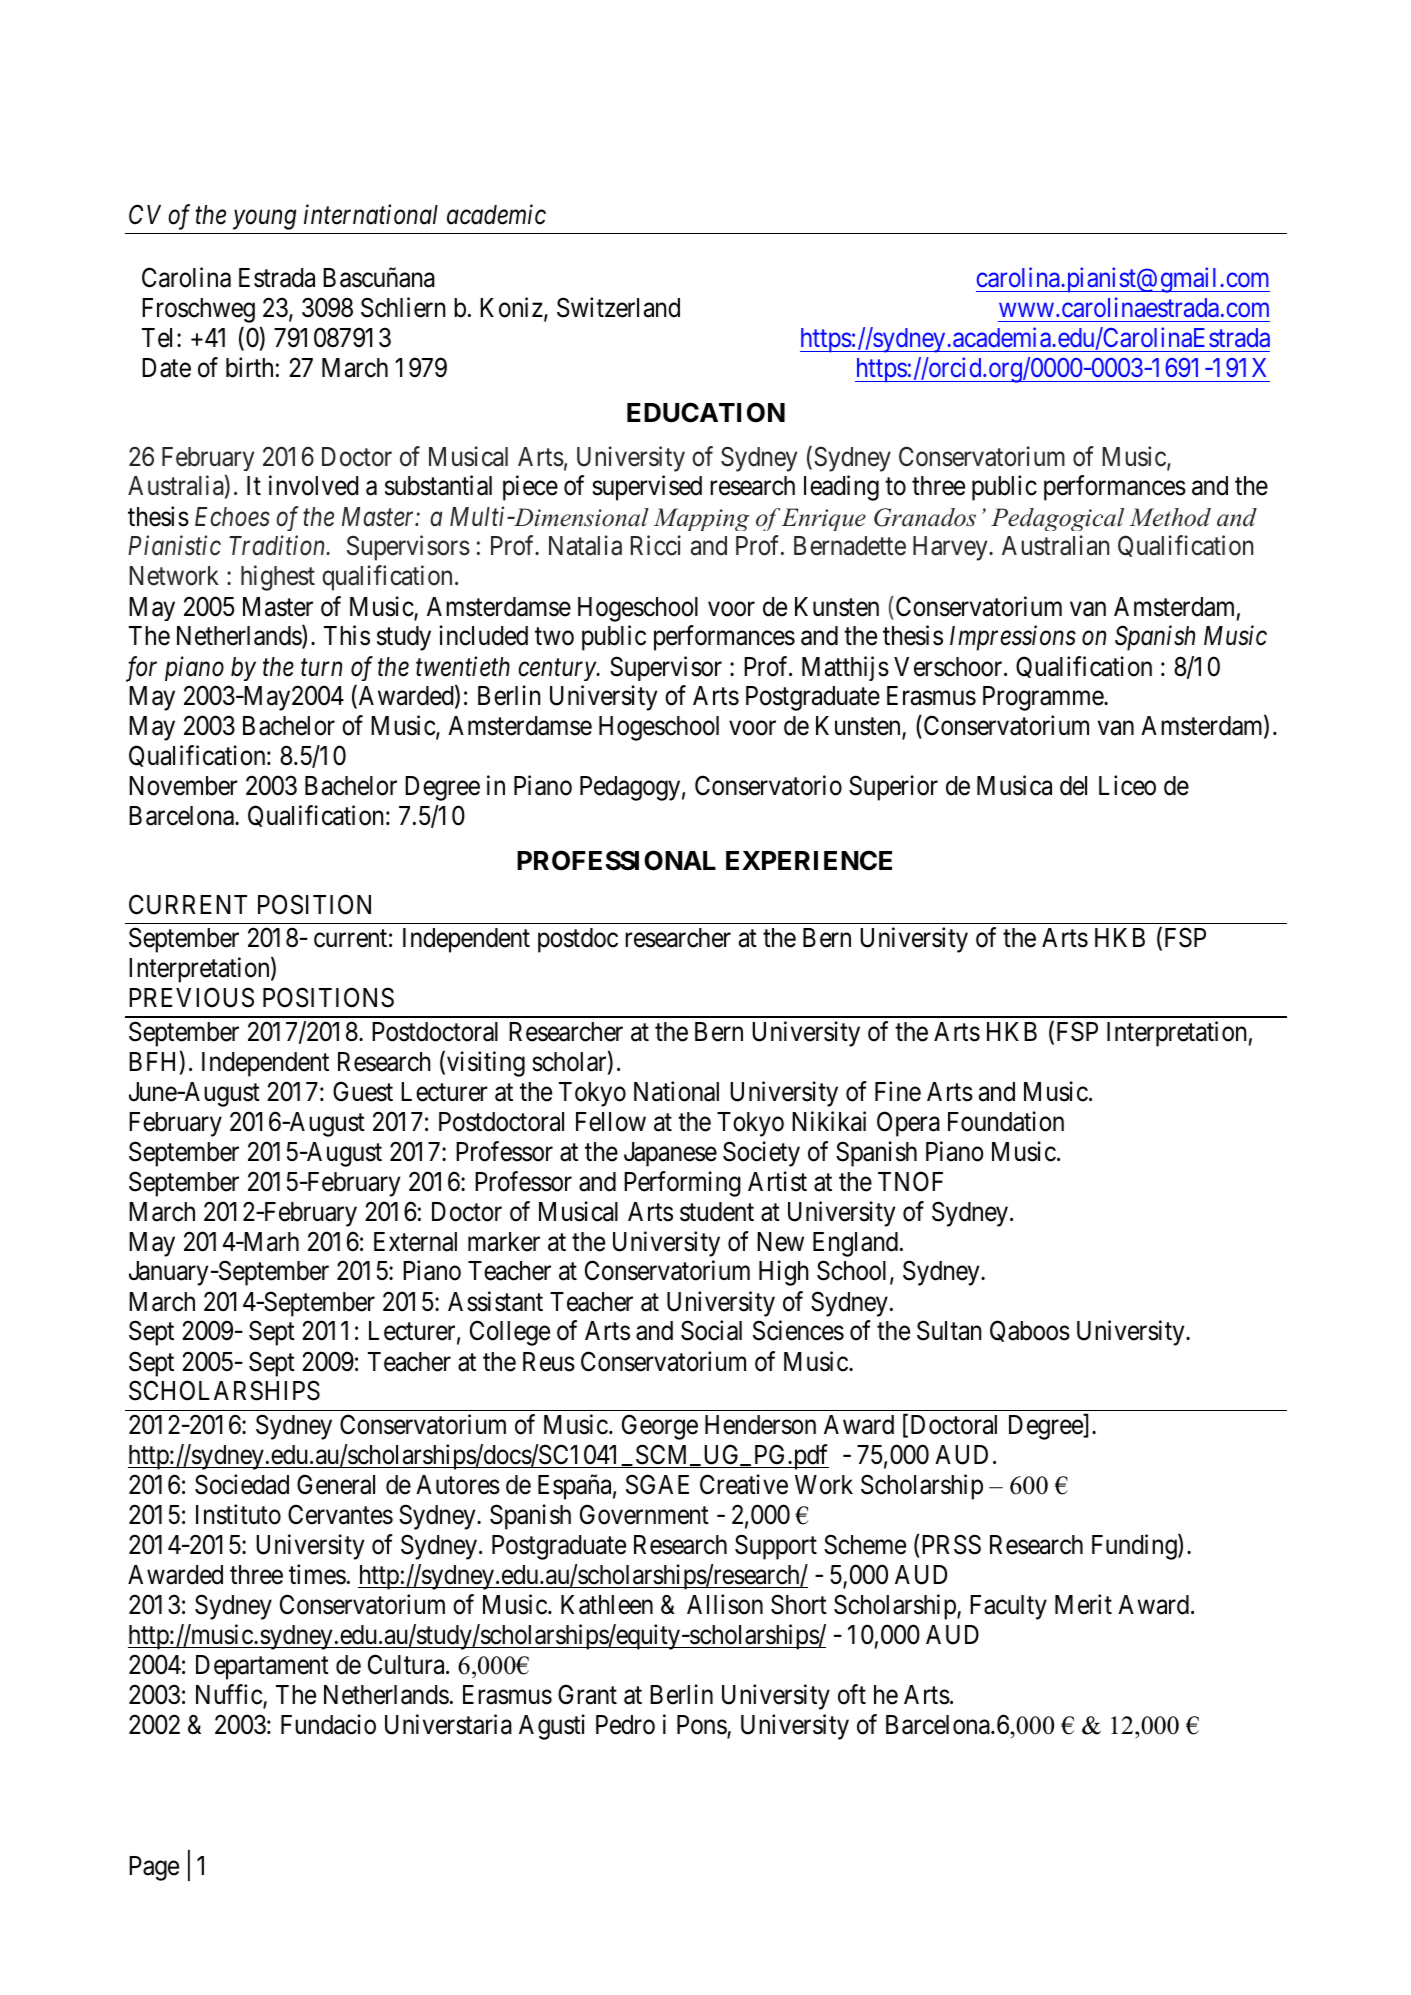 The image size is (1411, 1995). What do you see at coordinates (154, 1868) in the image?
I see `Page` at bounding box center [154, 1868].
